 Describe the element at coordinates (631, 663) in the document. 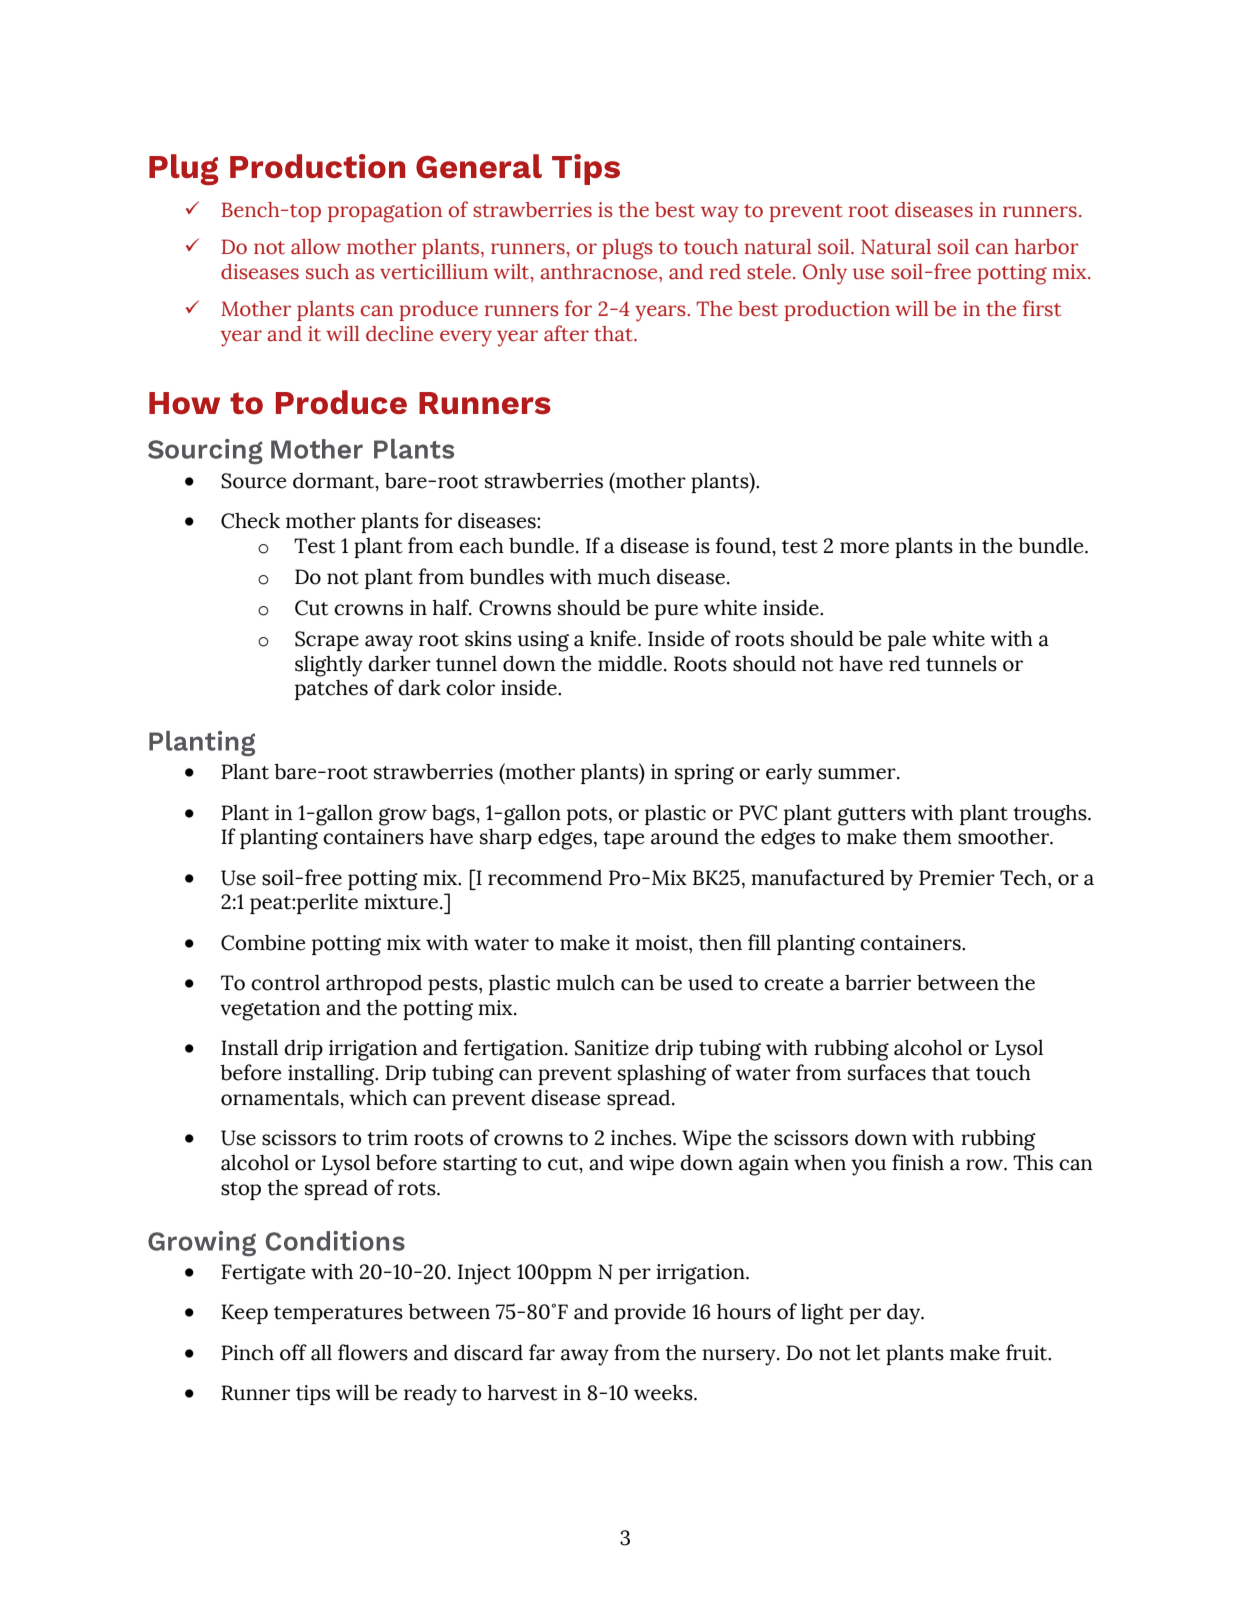

I see `middle` at that location.
